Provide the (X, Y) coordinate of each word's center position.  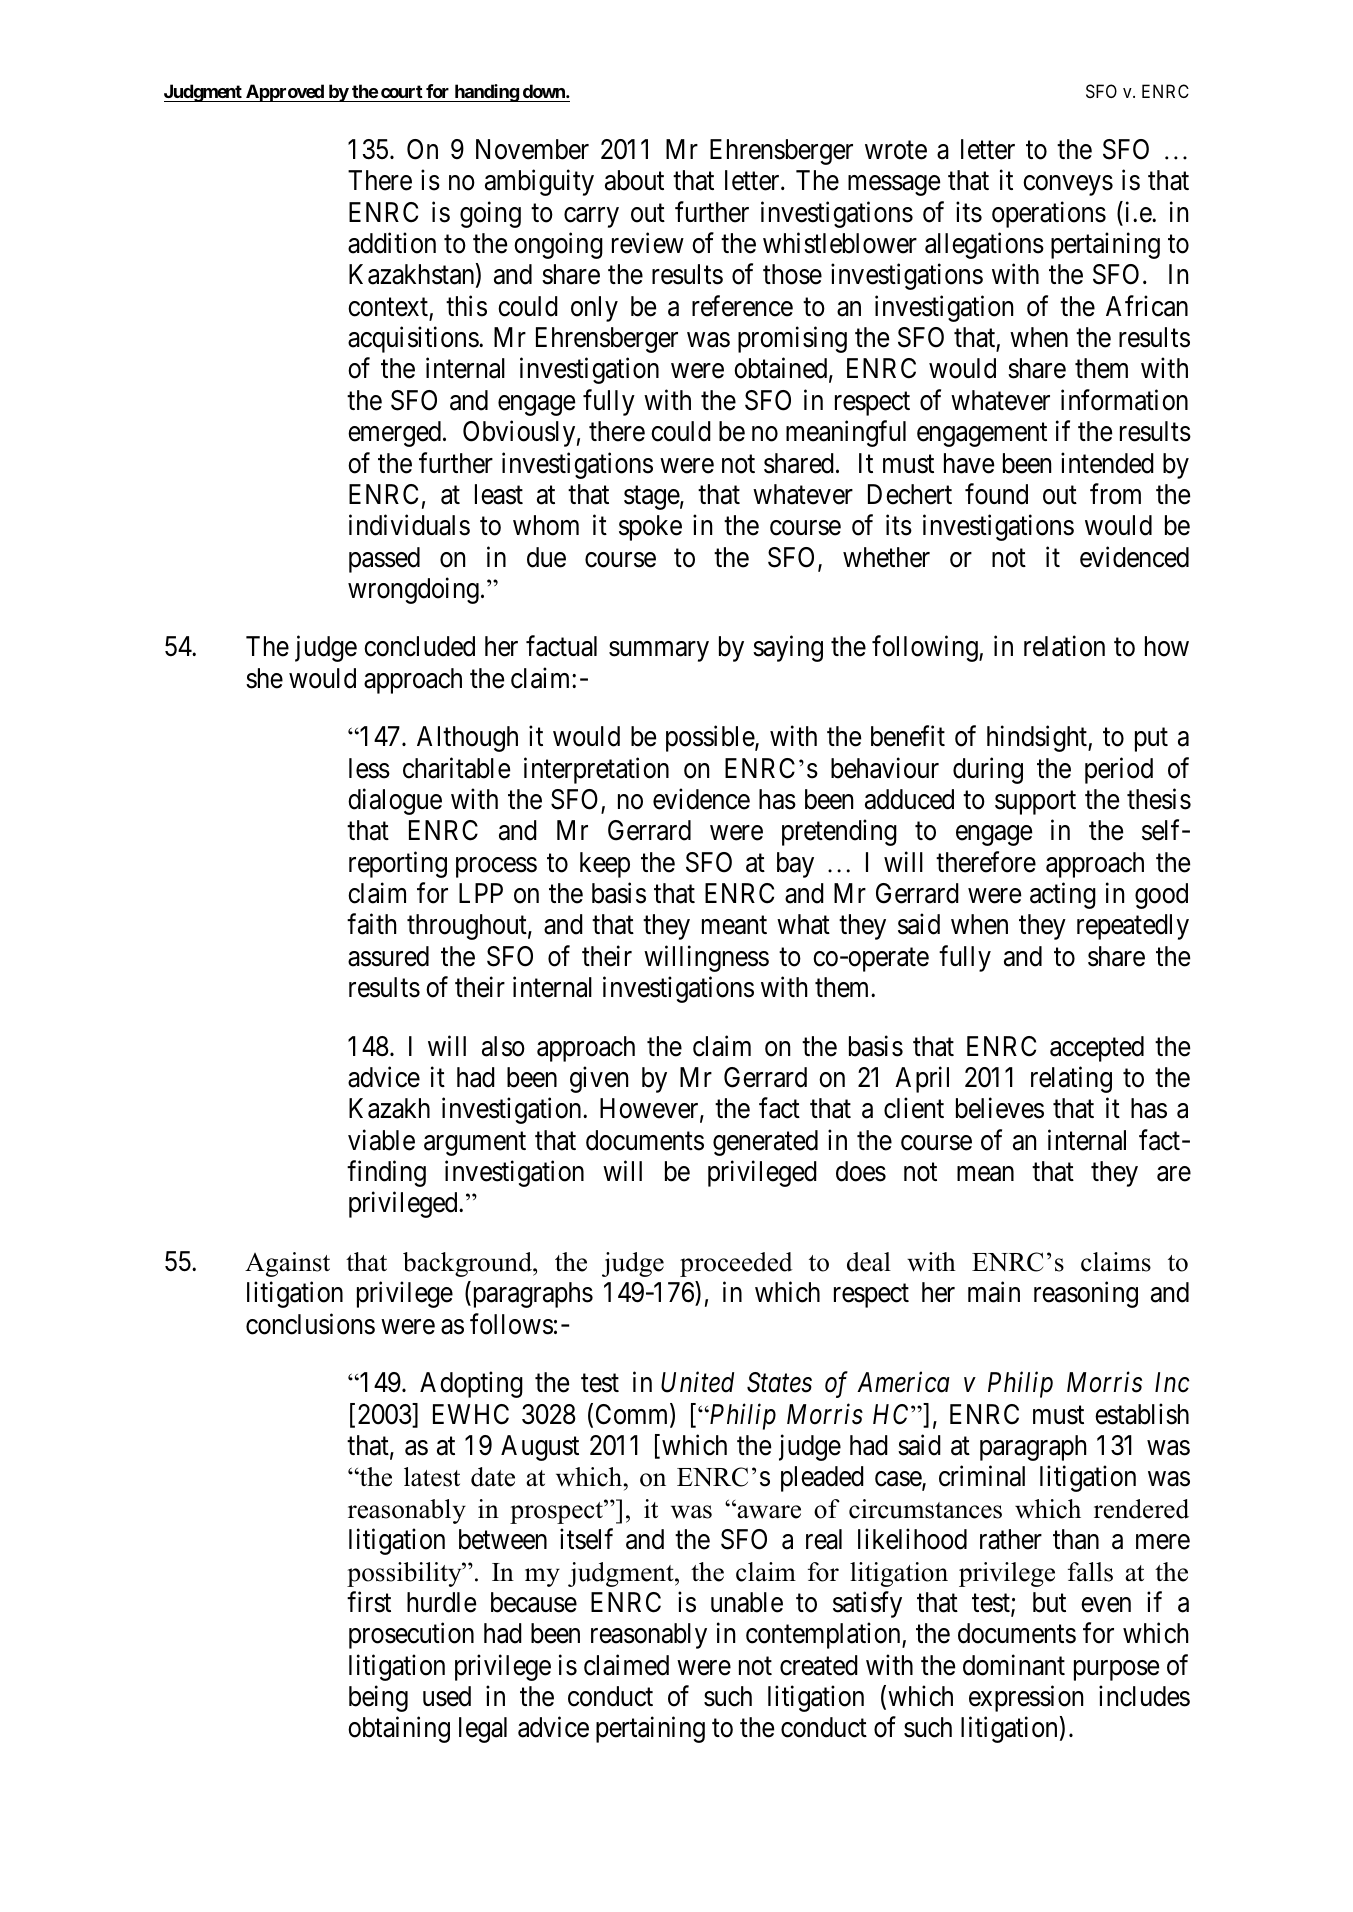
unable (747, 1602)
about (634, 180)
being (378, 1698)
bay (795, 865)
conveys (1068, 186)
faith (371, 924)
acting (1063, 895)
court (402, 93)
